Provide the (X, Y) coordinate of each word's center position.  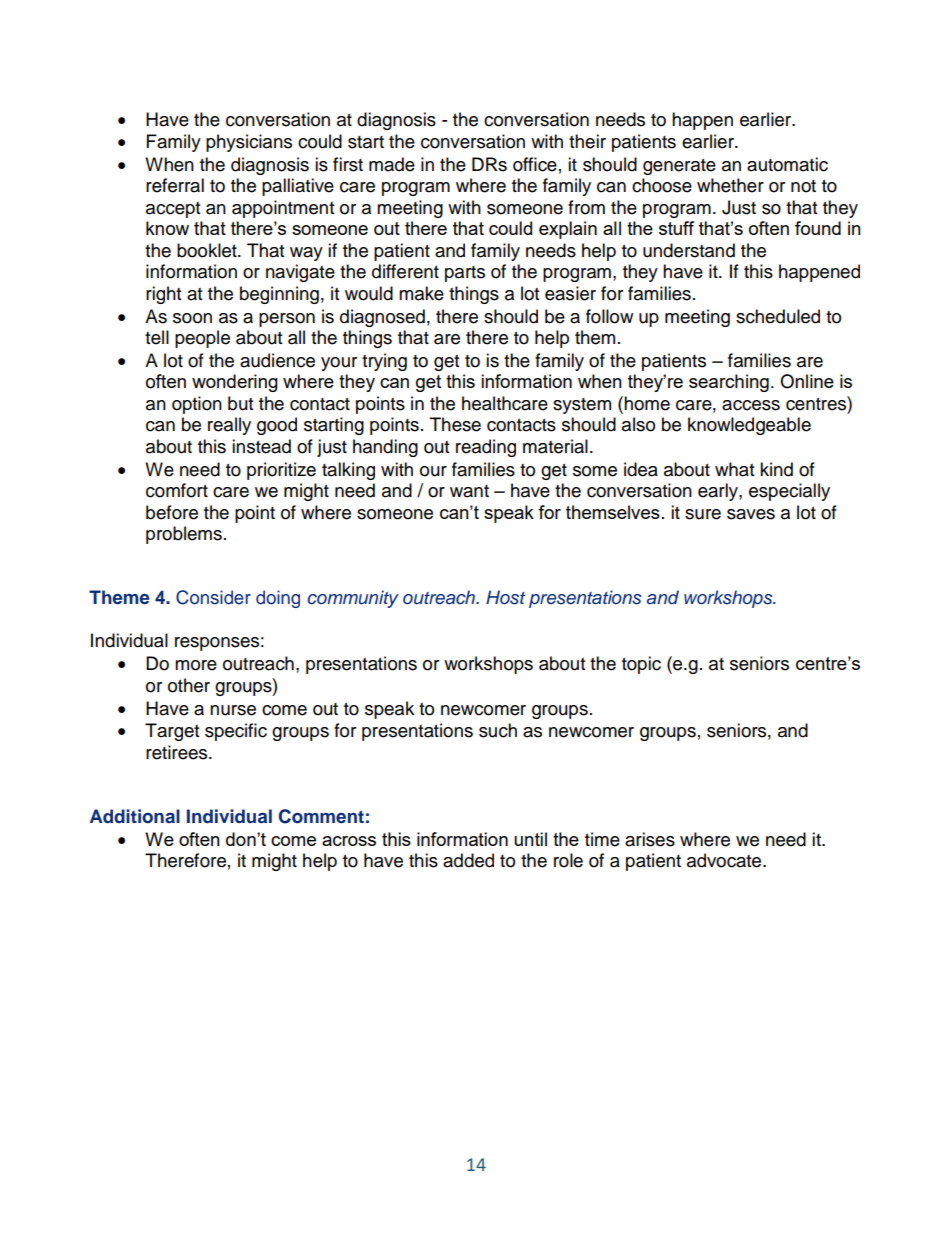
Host (505, 597)
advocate (725, 860)
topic (641, 665)
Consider (213, 597)
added (468, 860)
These (455, 424)
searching (729, 383)
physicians (249, 143)
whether (730, 185)
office (535, 164)
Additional (135, 816)
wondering (235, 383)
